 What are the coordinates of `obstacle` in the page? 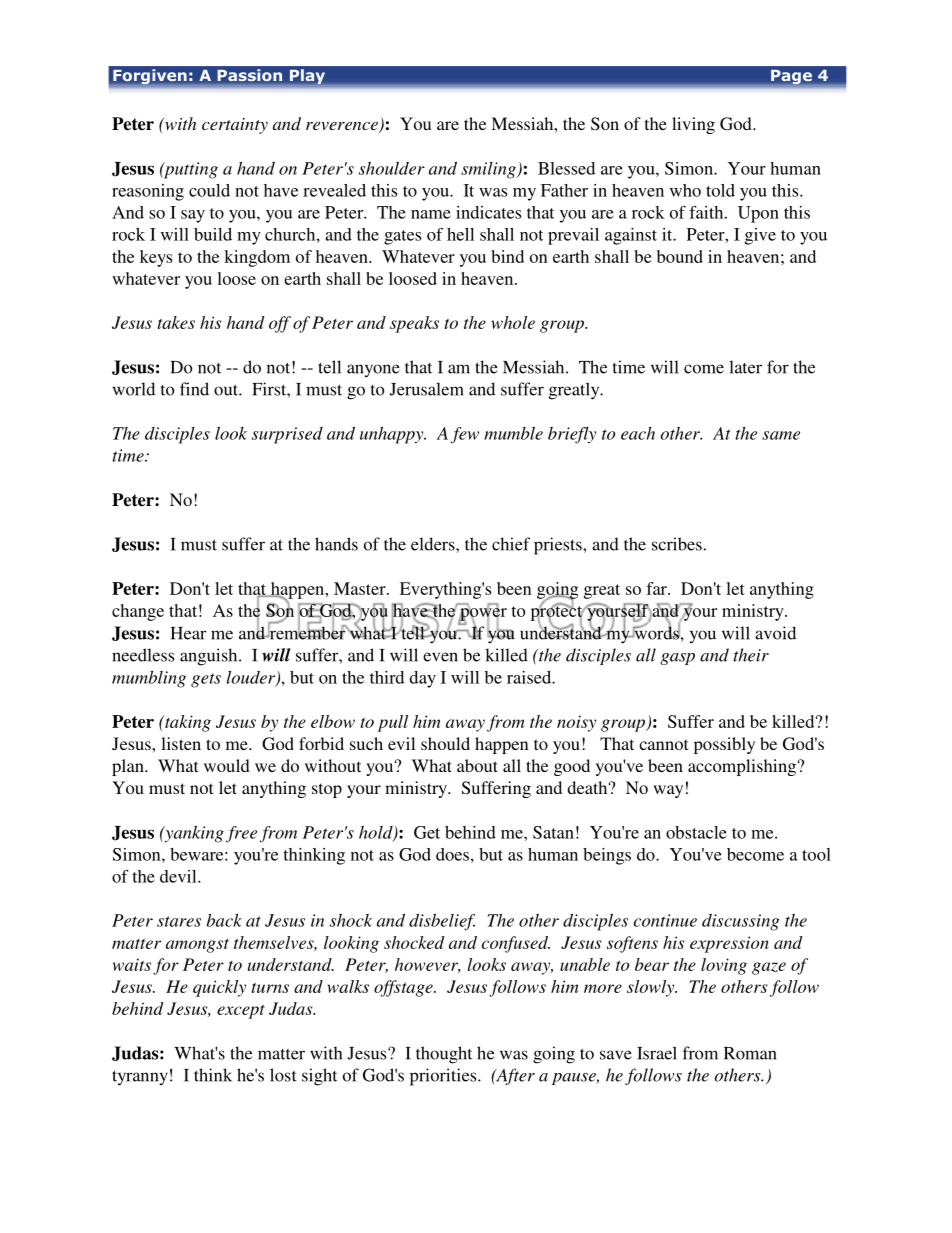 It's located at (696, 832).
